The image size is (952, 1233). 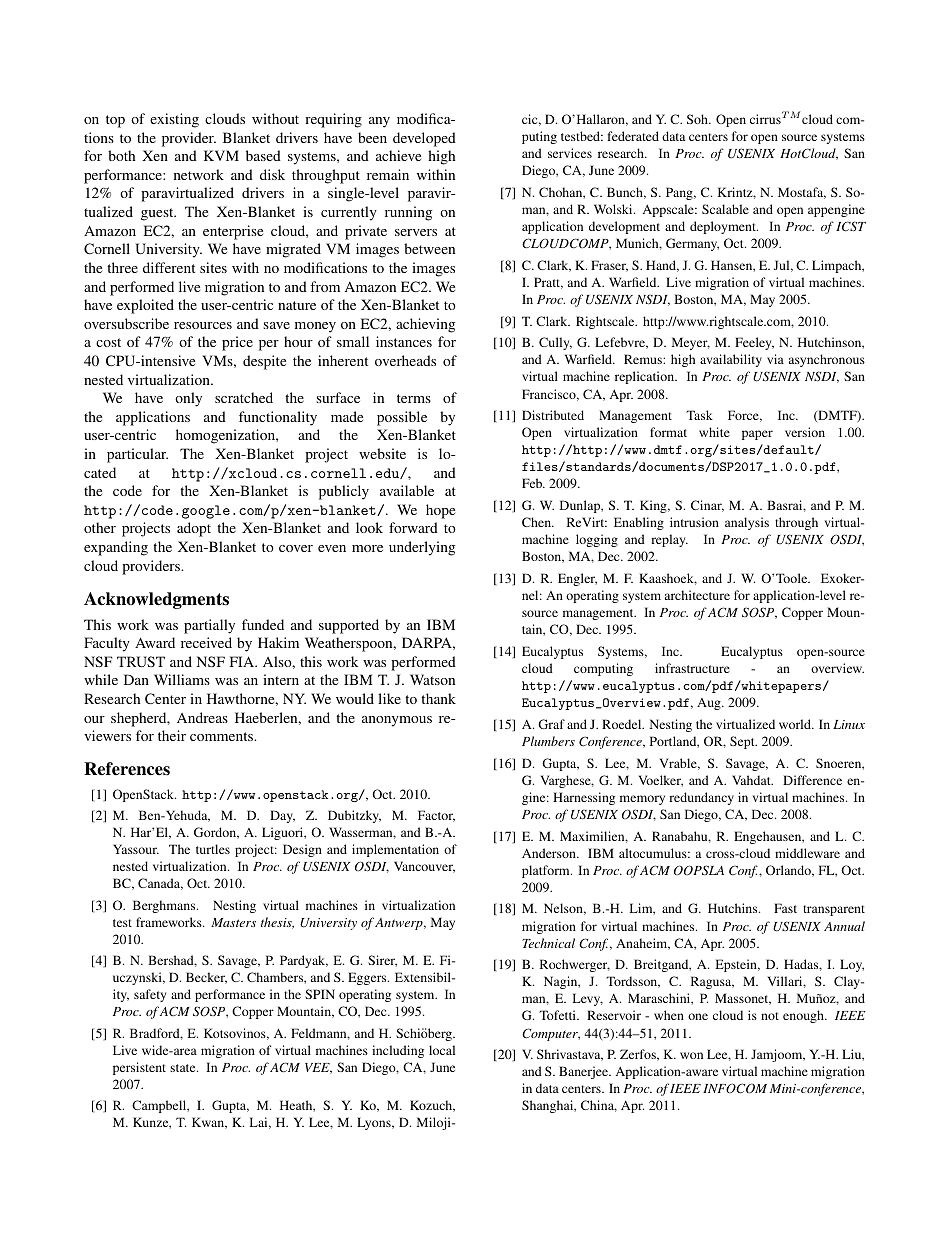 I want to click on terms, so click(x=414, y=398).
